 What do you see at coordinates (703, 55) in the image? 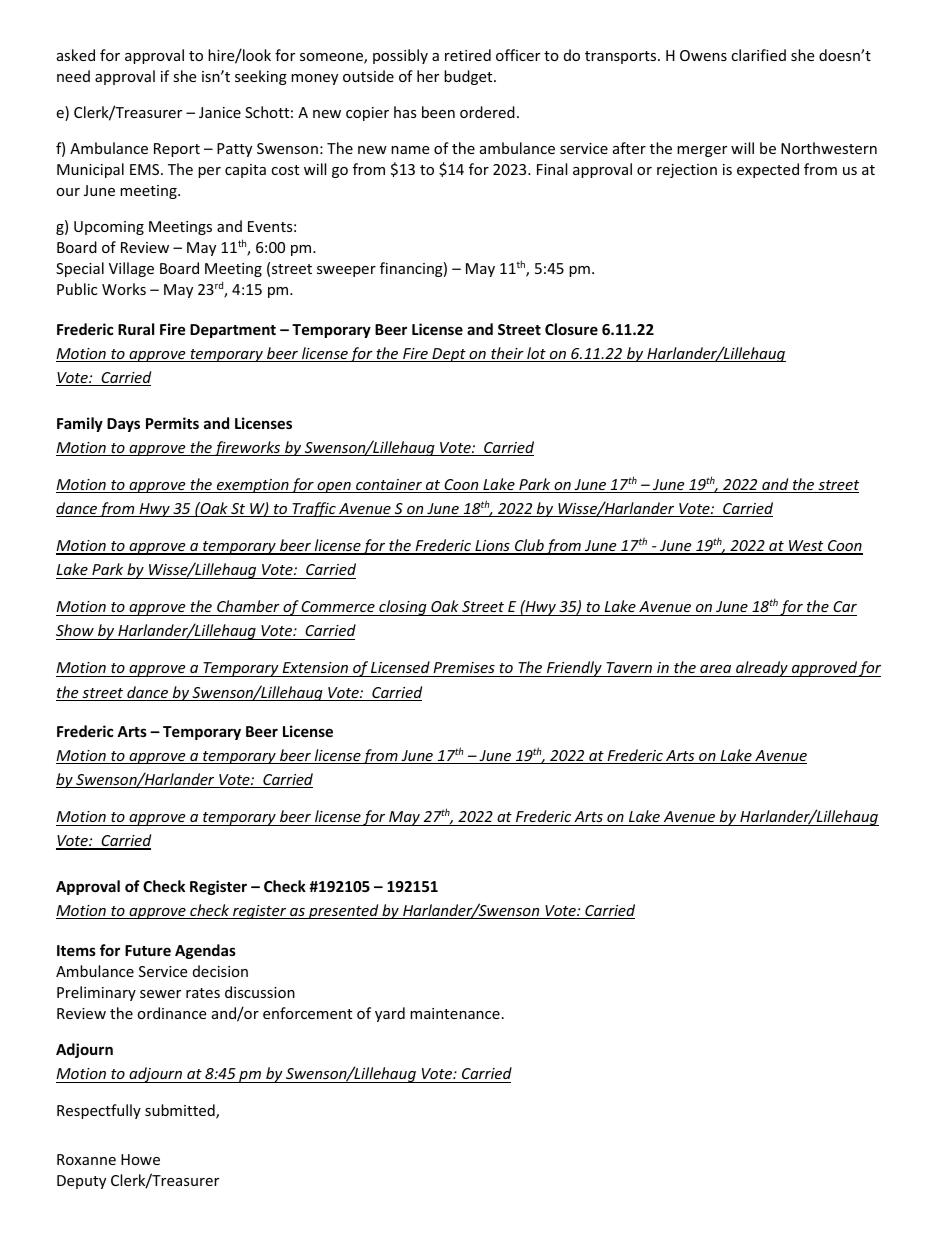
I see `Owens` at bounding box center [703, 55].
